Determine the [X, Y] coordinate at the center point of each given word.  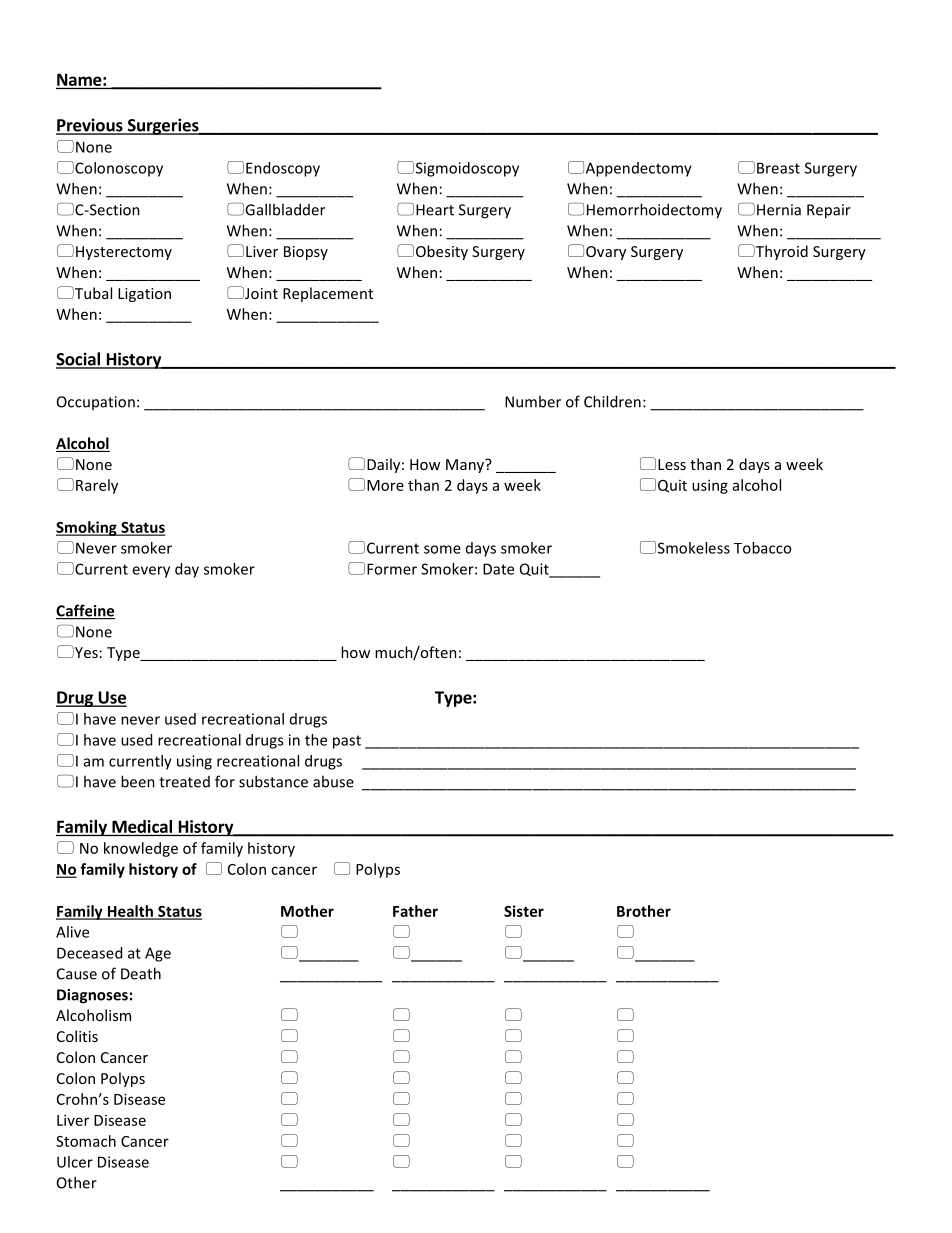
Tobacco [762, 548]
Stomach [86, 1141]
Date [498, 569]
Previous [90, 126]
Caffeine [85, 611]
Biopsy [306, 253]
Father [415, 911]
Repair [829, 211]
